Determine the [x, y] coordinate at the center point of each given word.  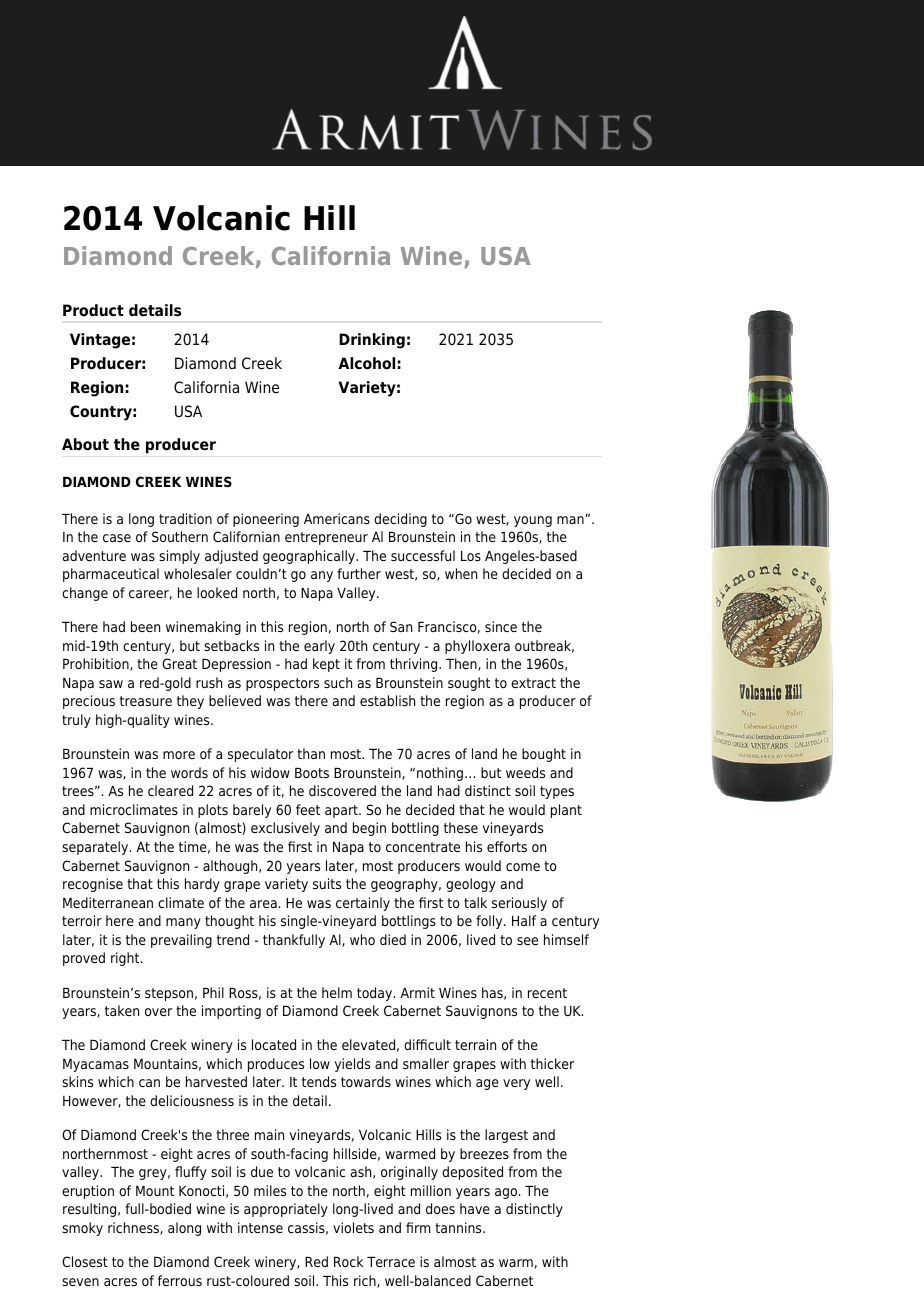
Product [93, 310]
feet [308, 809]
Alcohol [366, 363]
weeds [525, 772]
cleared [170, 790]
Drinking [372, 341]
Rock [348, 1261]
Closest [85, 1261]
